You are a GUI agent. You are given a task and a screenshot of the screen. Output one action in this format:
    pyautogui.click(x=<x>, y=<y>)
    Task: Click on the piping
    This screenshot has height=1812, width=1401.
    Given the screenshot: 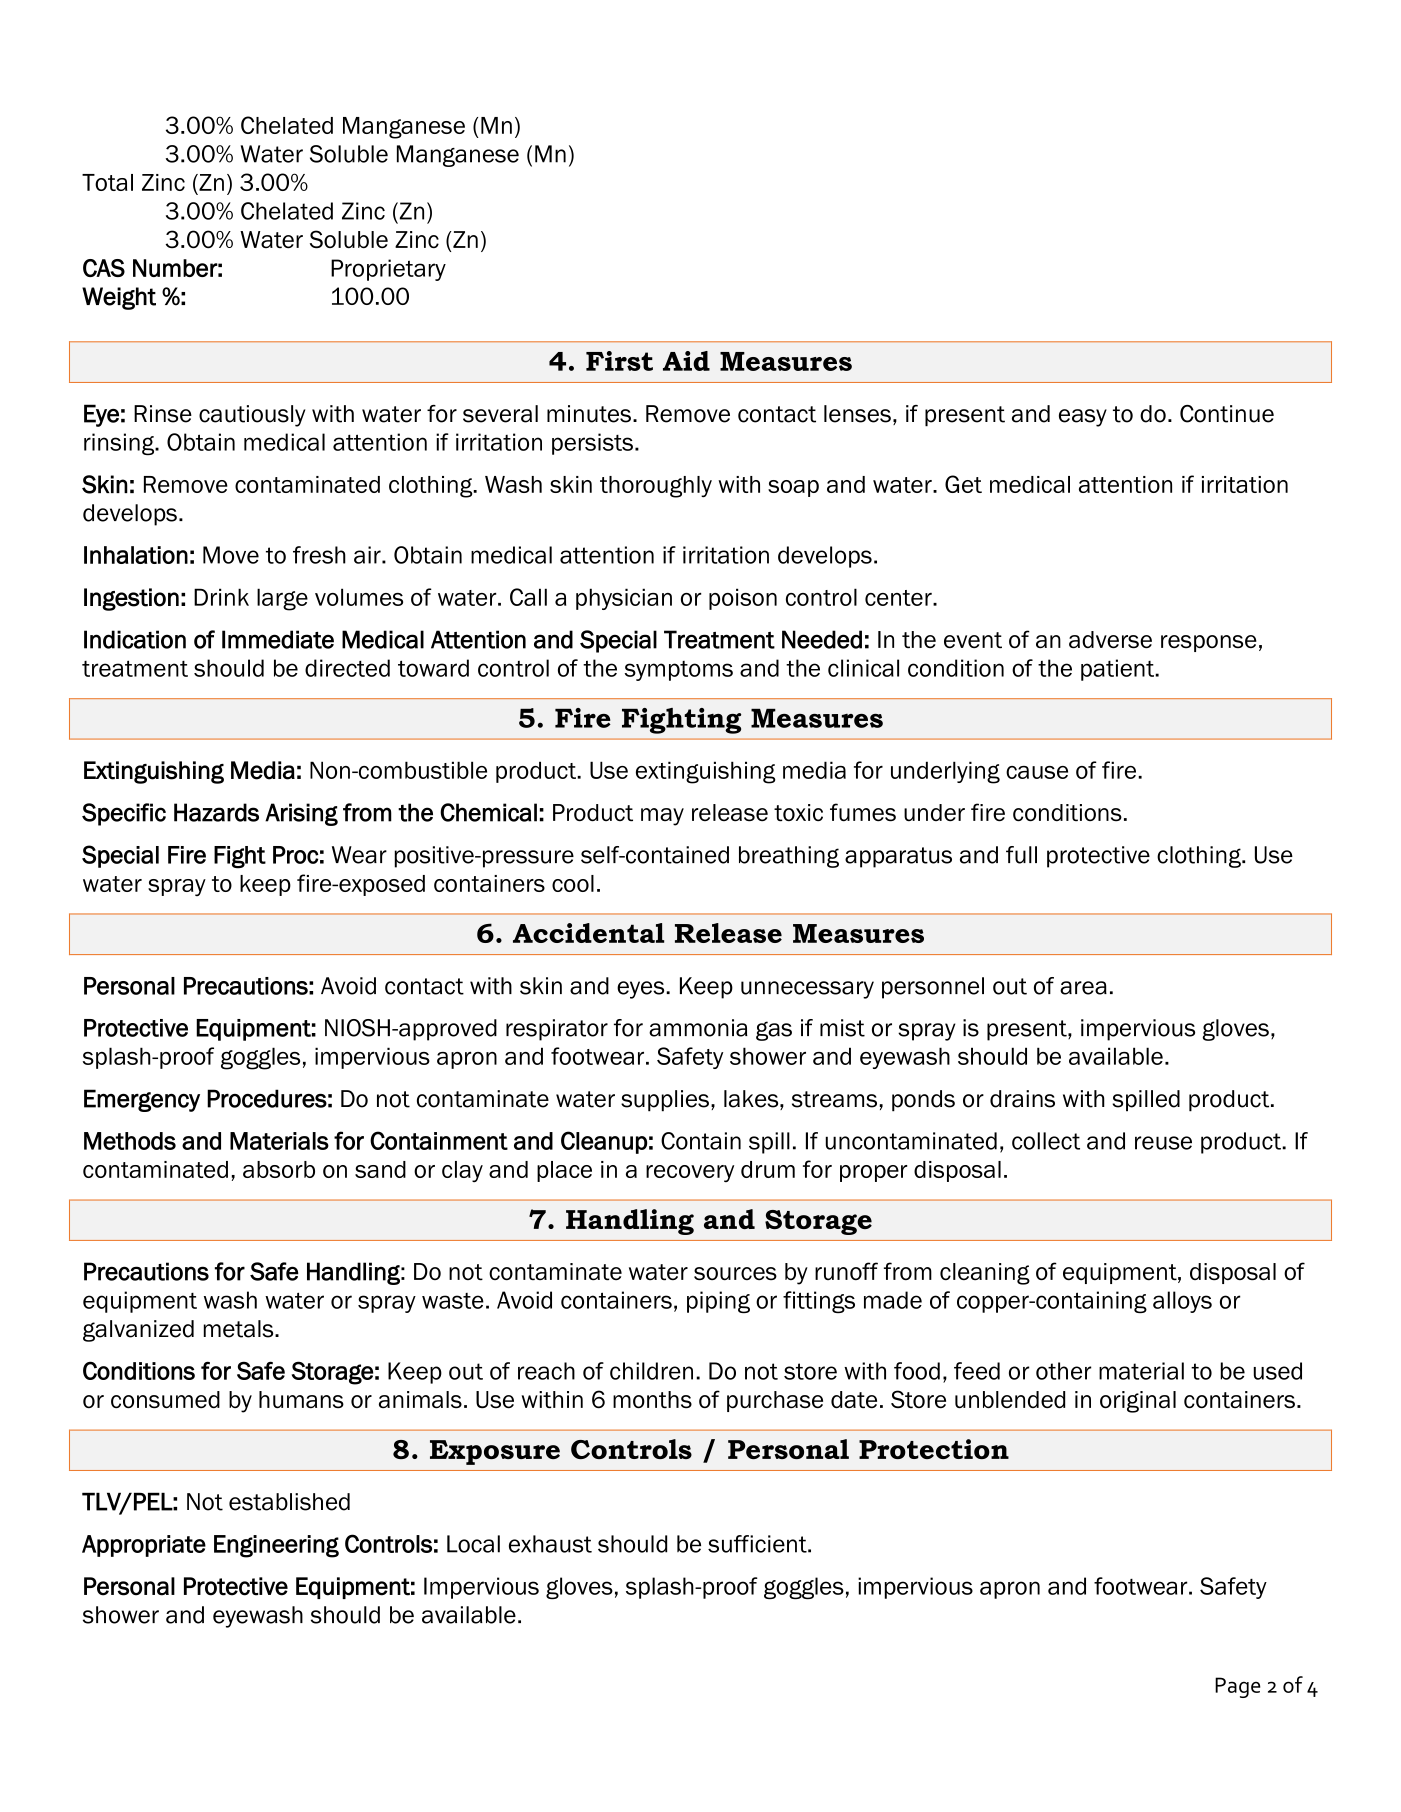 What is the action you would take?
    pyautogui.click(x=718, y=1302)
